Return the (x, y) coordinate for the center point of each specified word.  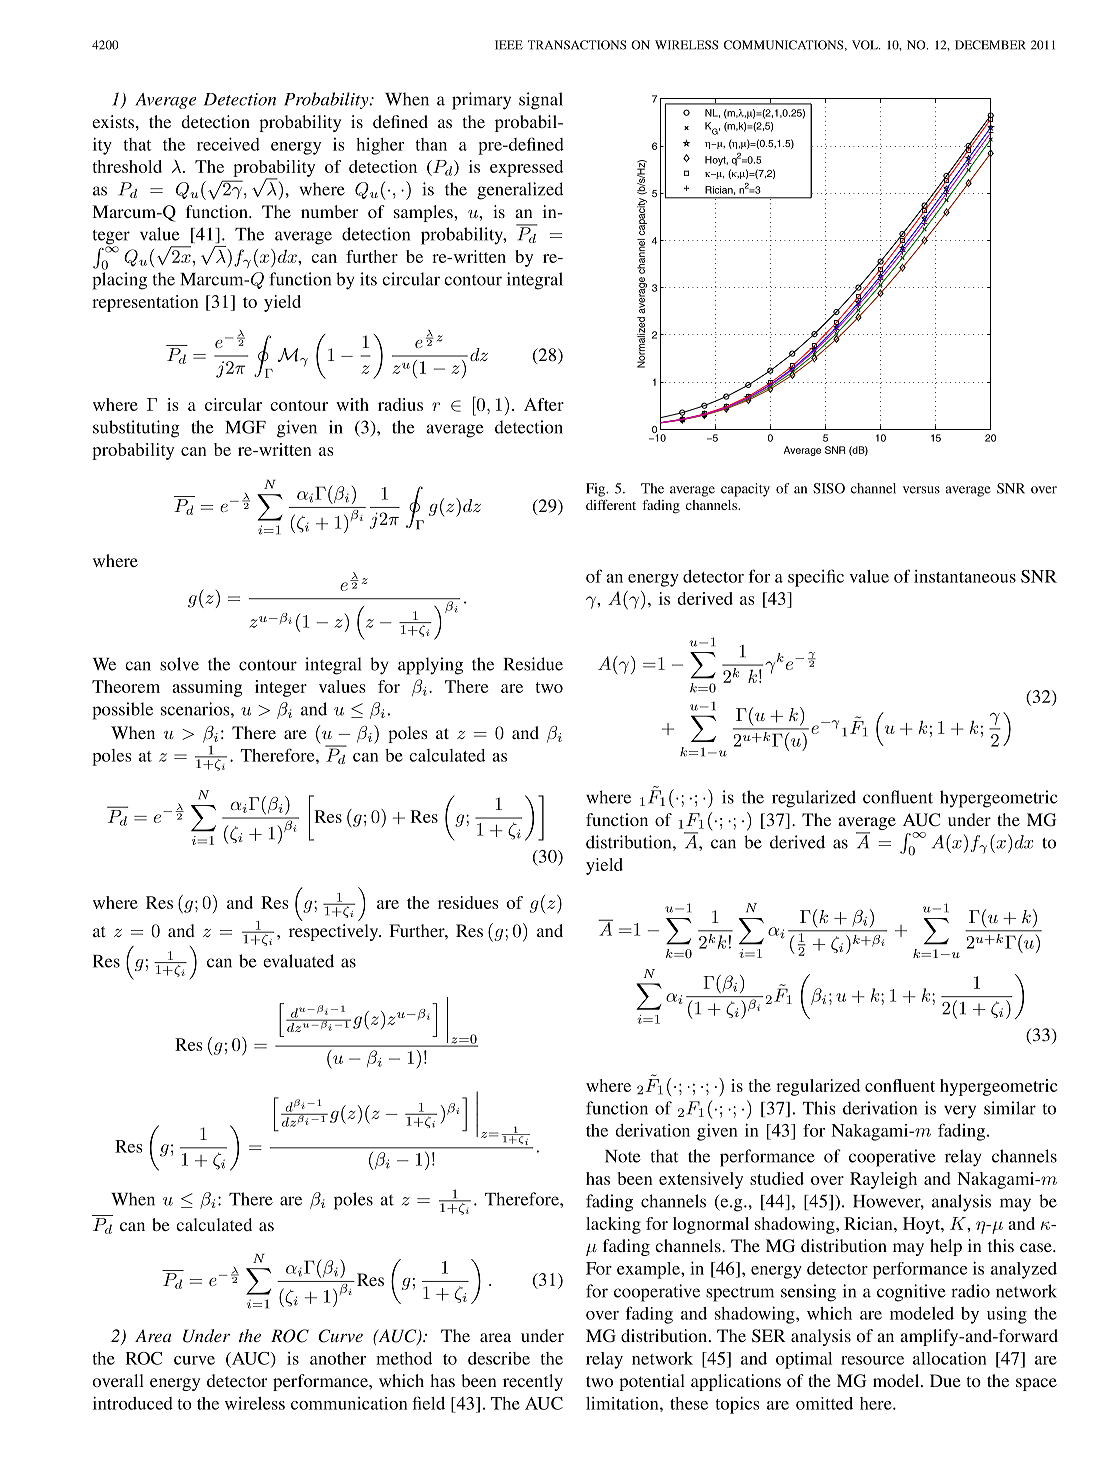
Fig (597, 490)
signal (541, 101)
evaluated (298, 961)
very (960, 1112)
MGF (245, 427)
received (228, 144)
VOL (866, 45)
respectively (335, 932)
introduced (133, 1403)
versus (921, 490)
